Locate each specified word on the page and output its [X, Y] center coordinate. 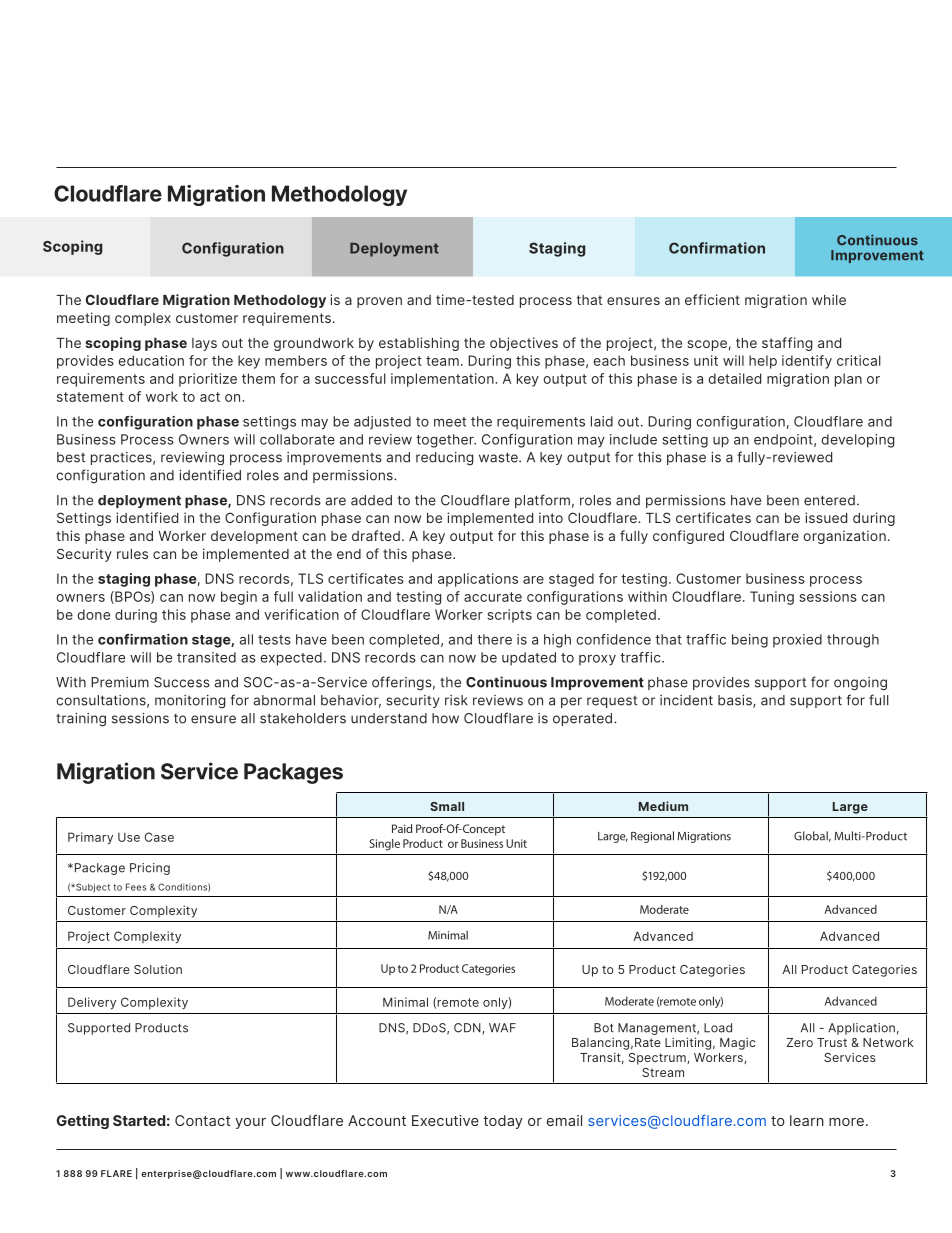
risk [456, 700]
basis [736, 701]
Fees [136, 887]
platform [542, 501]
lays [204, 344]
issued [826, 517]
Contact [202, 1120]
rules [132, 554]
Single [384, 845]
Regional [652, 837]
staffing [787, 344]
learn [807, 1120]
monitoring [190, 702]
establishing [419, 344]
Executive [445, 1120]
